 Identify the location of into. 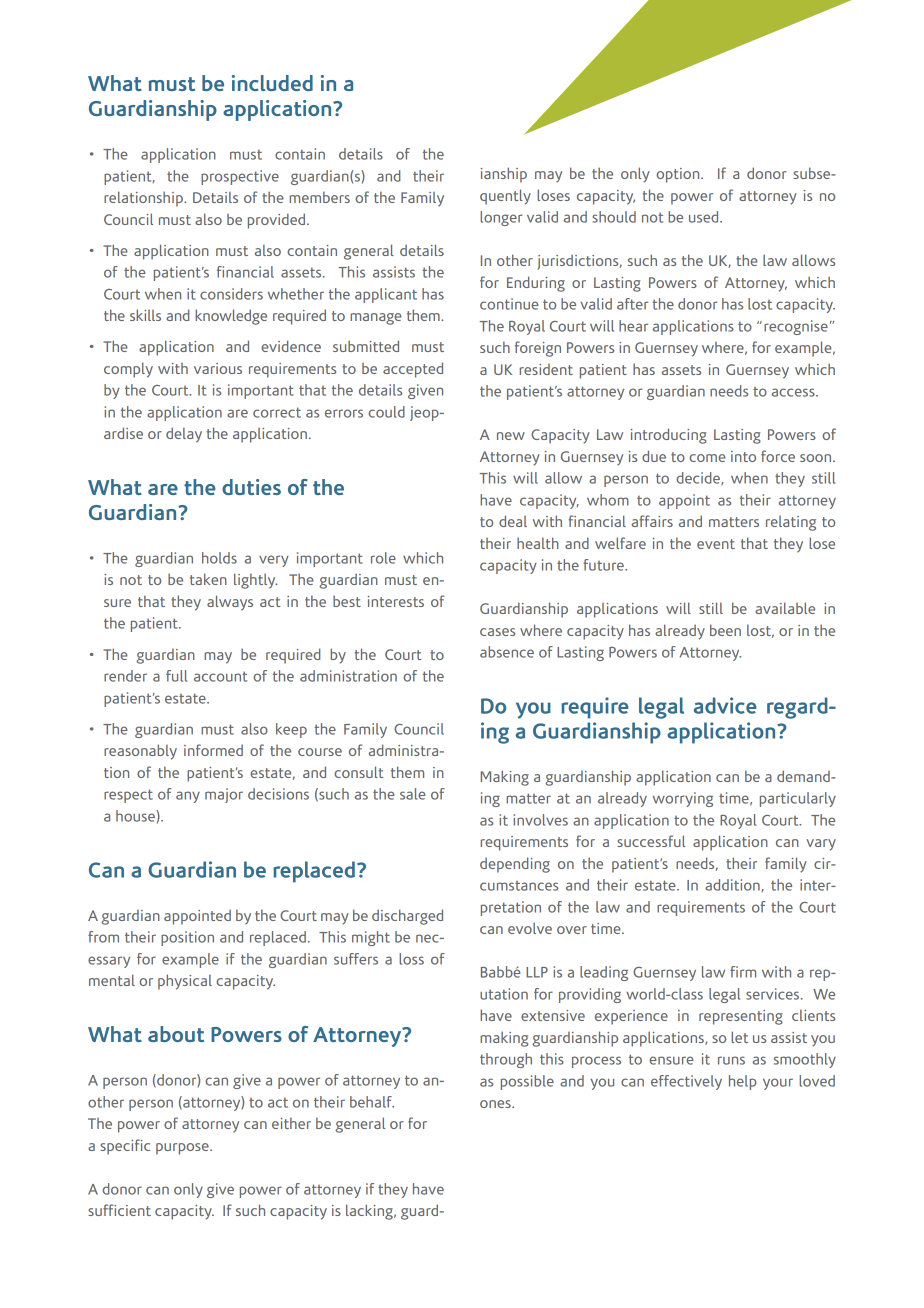
(743, 456).
